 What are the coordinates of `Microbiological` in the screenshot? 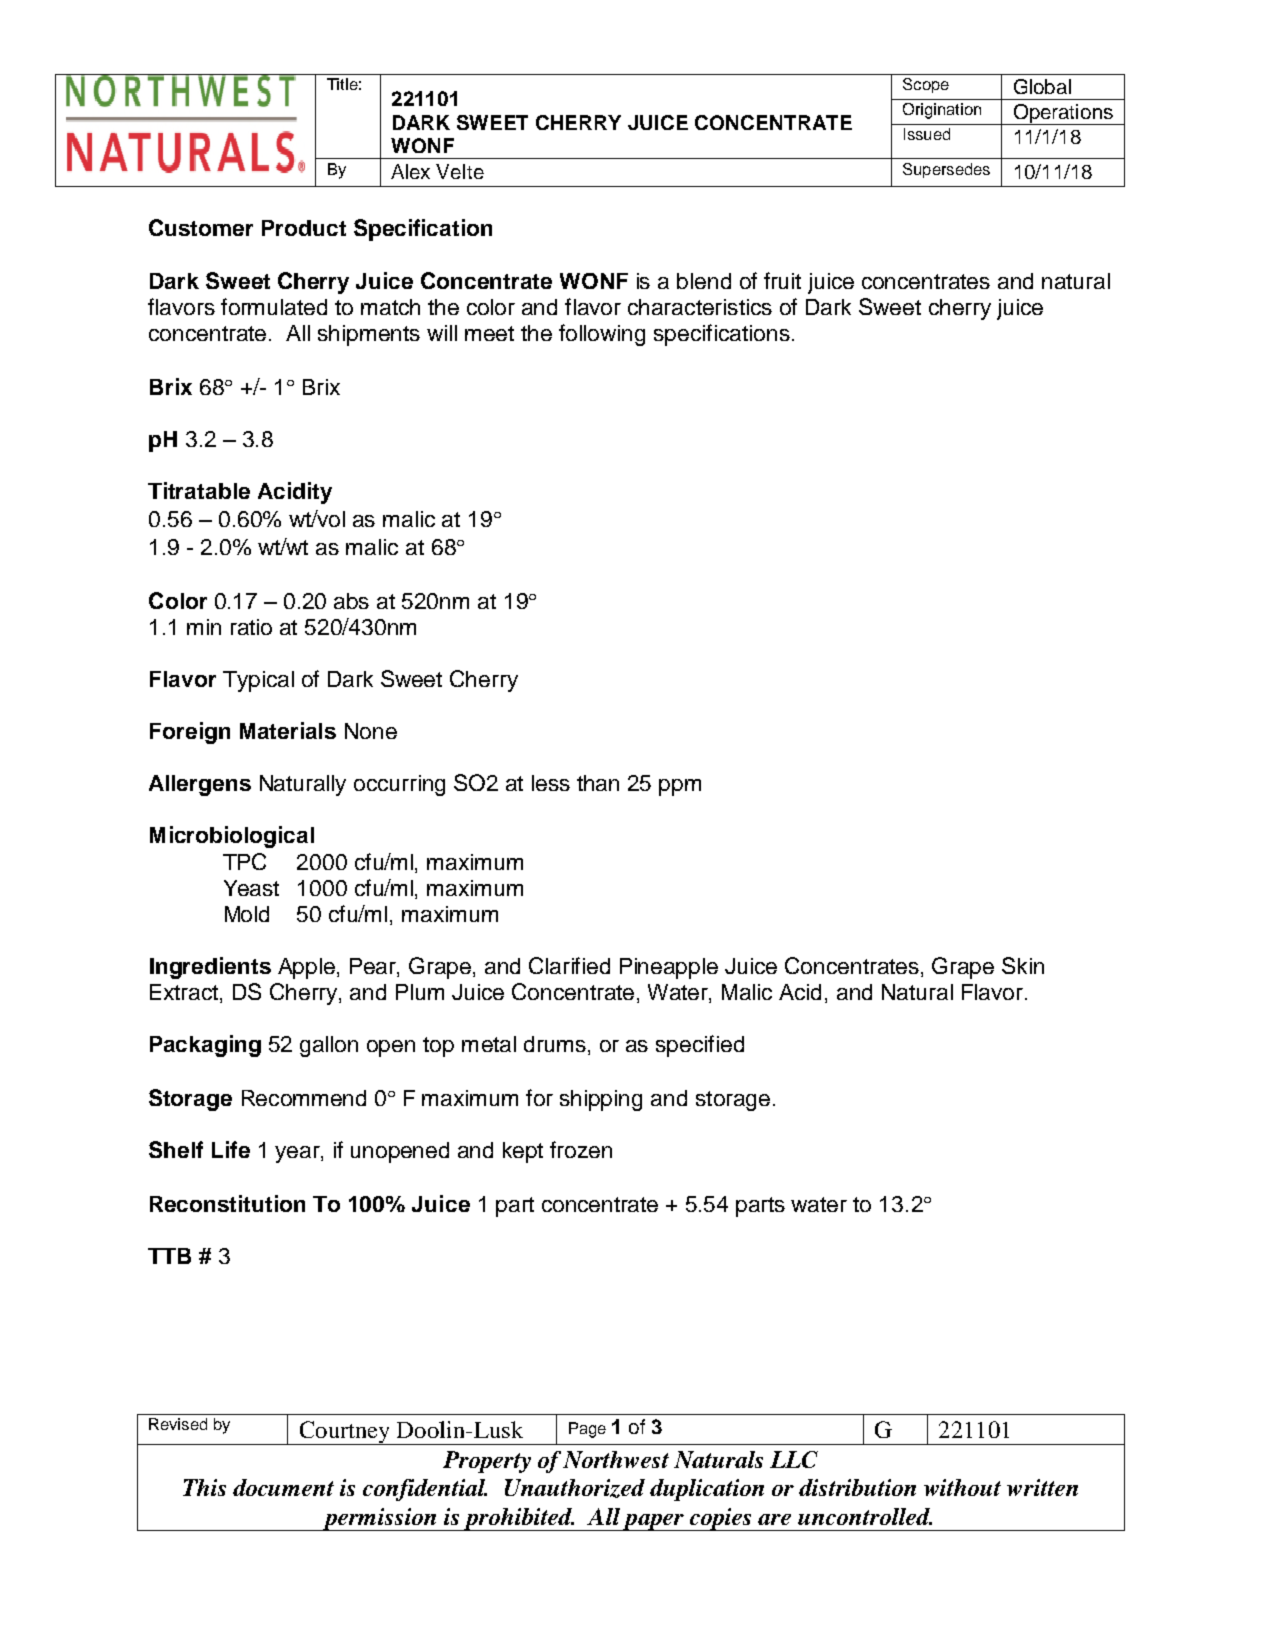 It's located at (232, 837).
